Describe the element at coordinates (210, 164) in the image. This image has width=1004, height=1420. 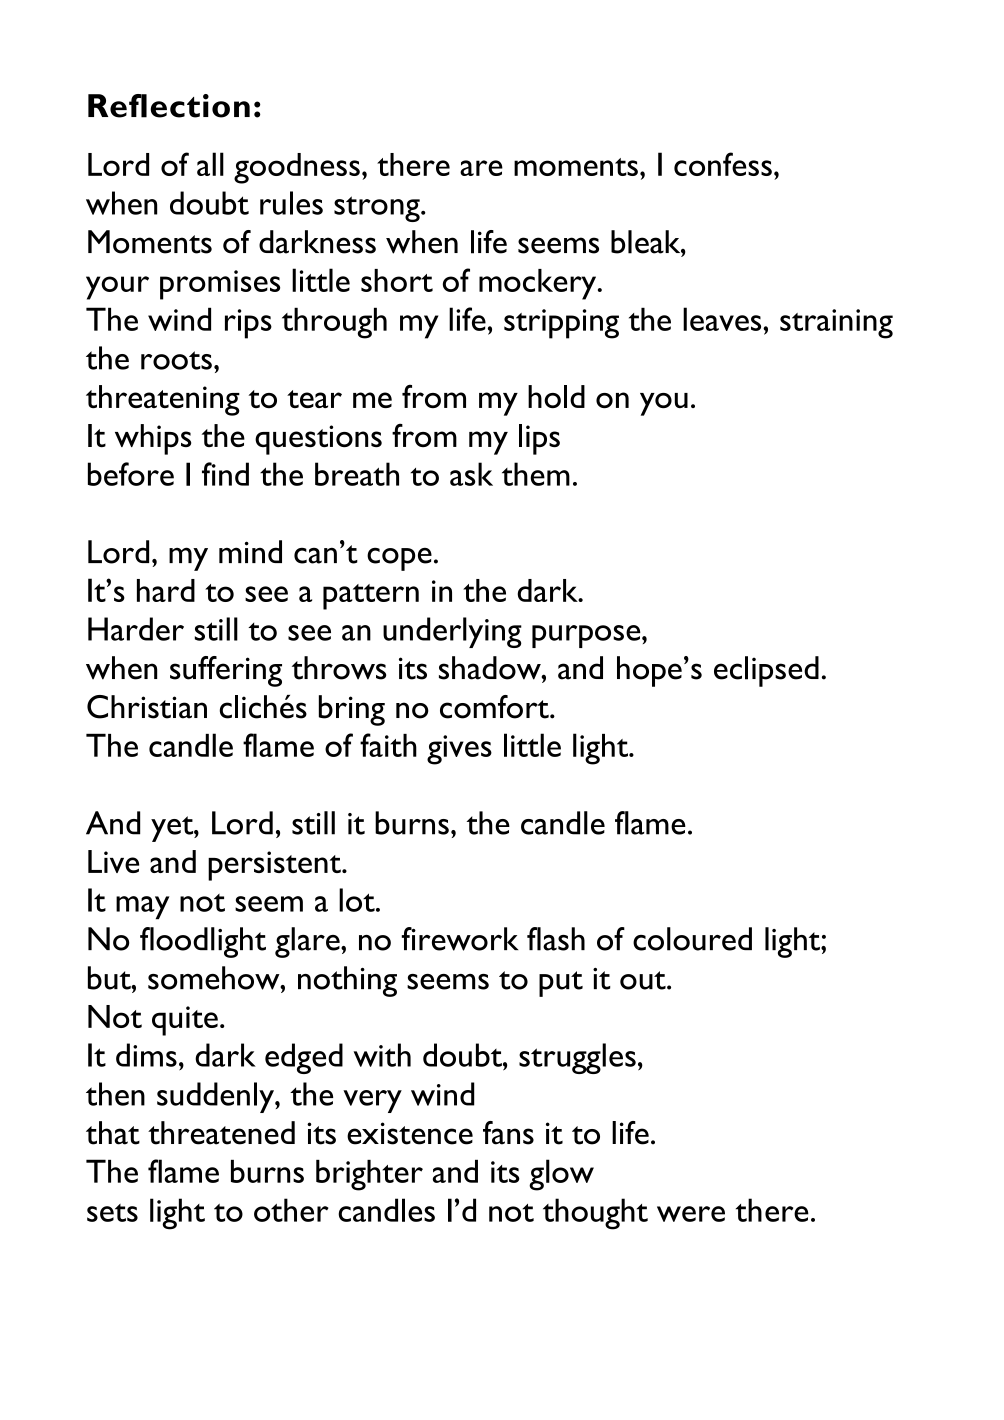
I see `all` at that location.
